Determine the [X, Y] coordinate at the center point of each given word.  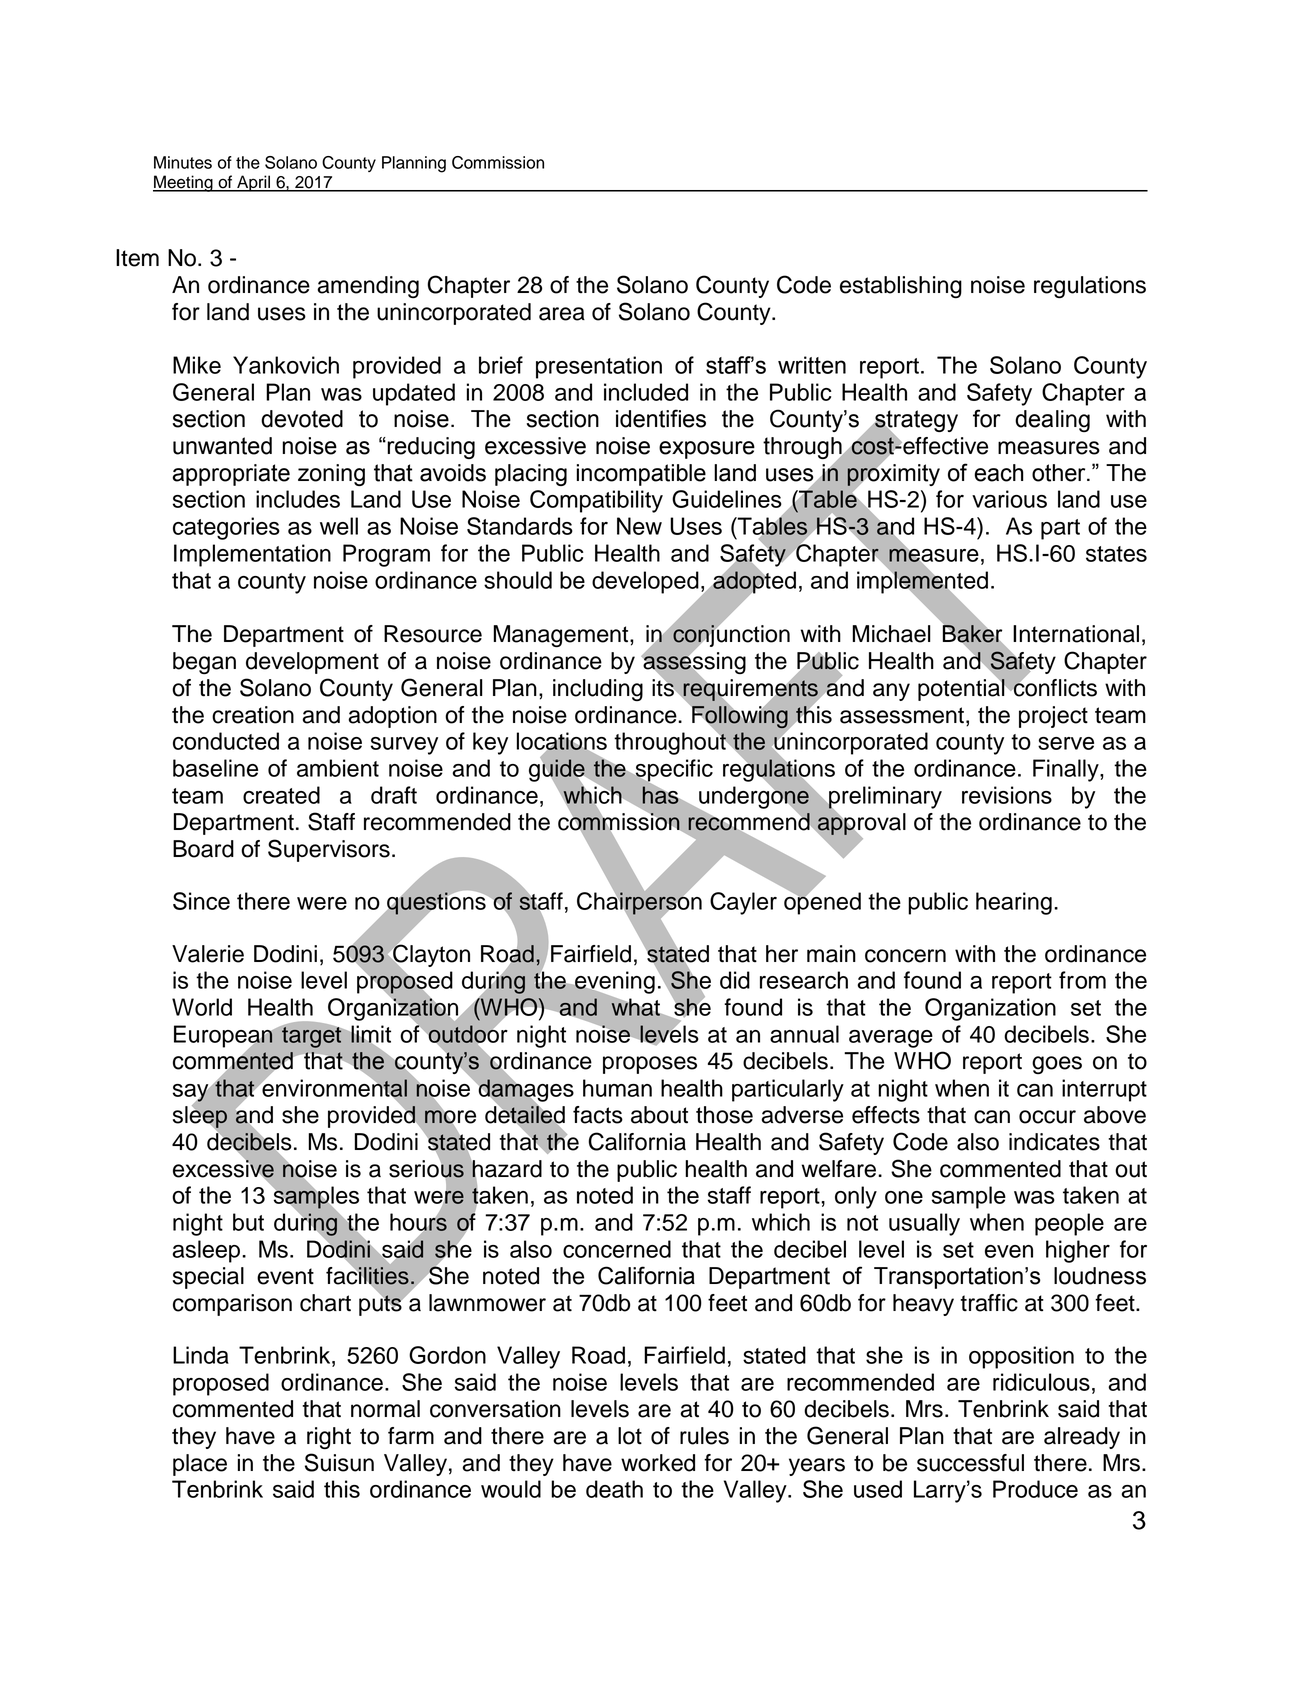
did [735, 980]
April [253, 183]
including [598, 690]
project [1053, 717]
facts [598, 1115]
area [562, 314]
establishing [901, 287]
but [248, 1222]
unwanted [222, 446]
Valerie [208, 954]
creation [253, 715]
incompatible [641, 475]
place [200, 1465]
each [998, 473]
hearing [1014, 903]
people [1069, 1224]
